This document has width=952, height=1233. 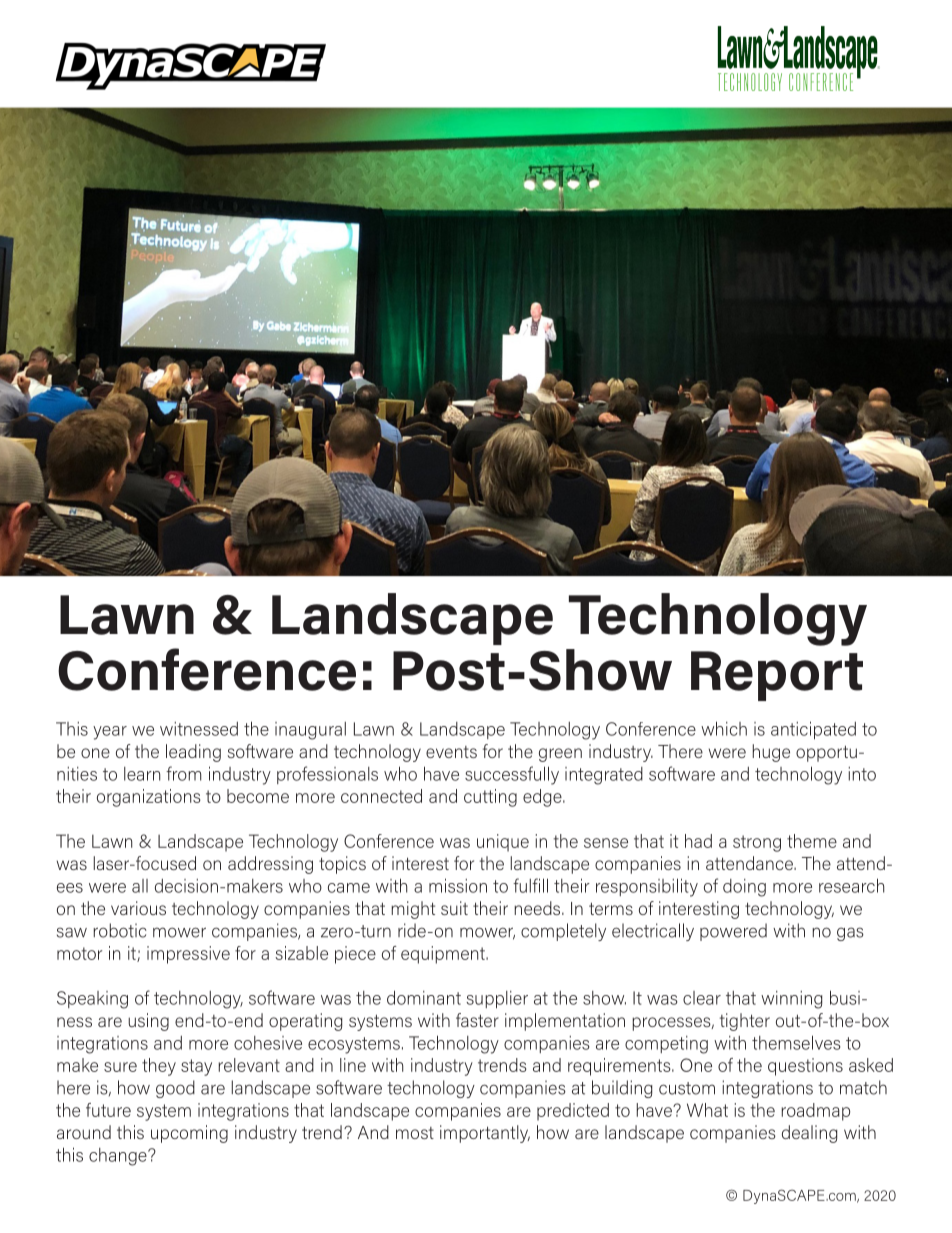 What do you see at coordinates (490, 798) in the document?
I see `cutting` at bounding box center [490, 798].
